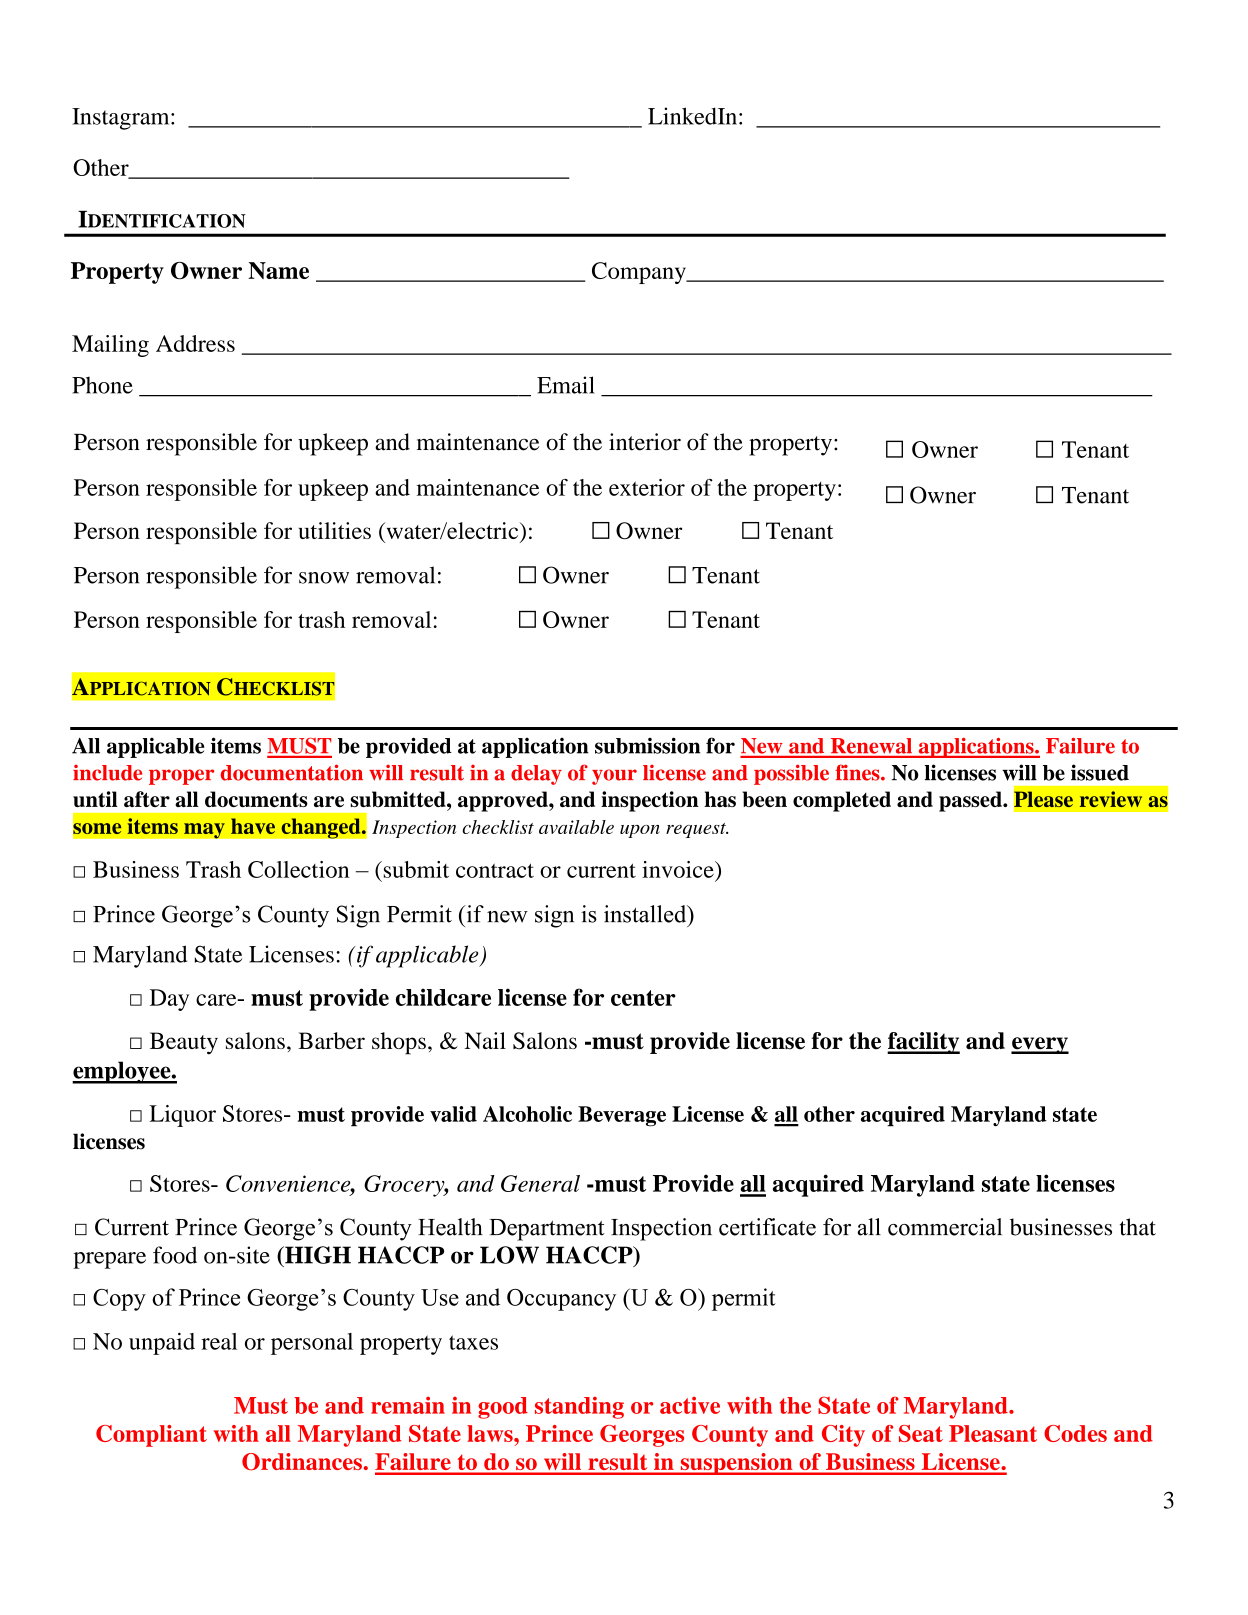 The width and height of the screenshot is (1248, 1615). What do you see at coordinates (566, 385) in the screenshot?
I see `Email` at bounding box center [566, 385].
